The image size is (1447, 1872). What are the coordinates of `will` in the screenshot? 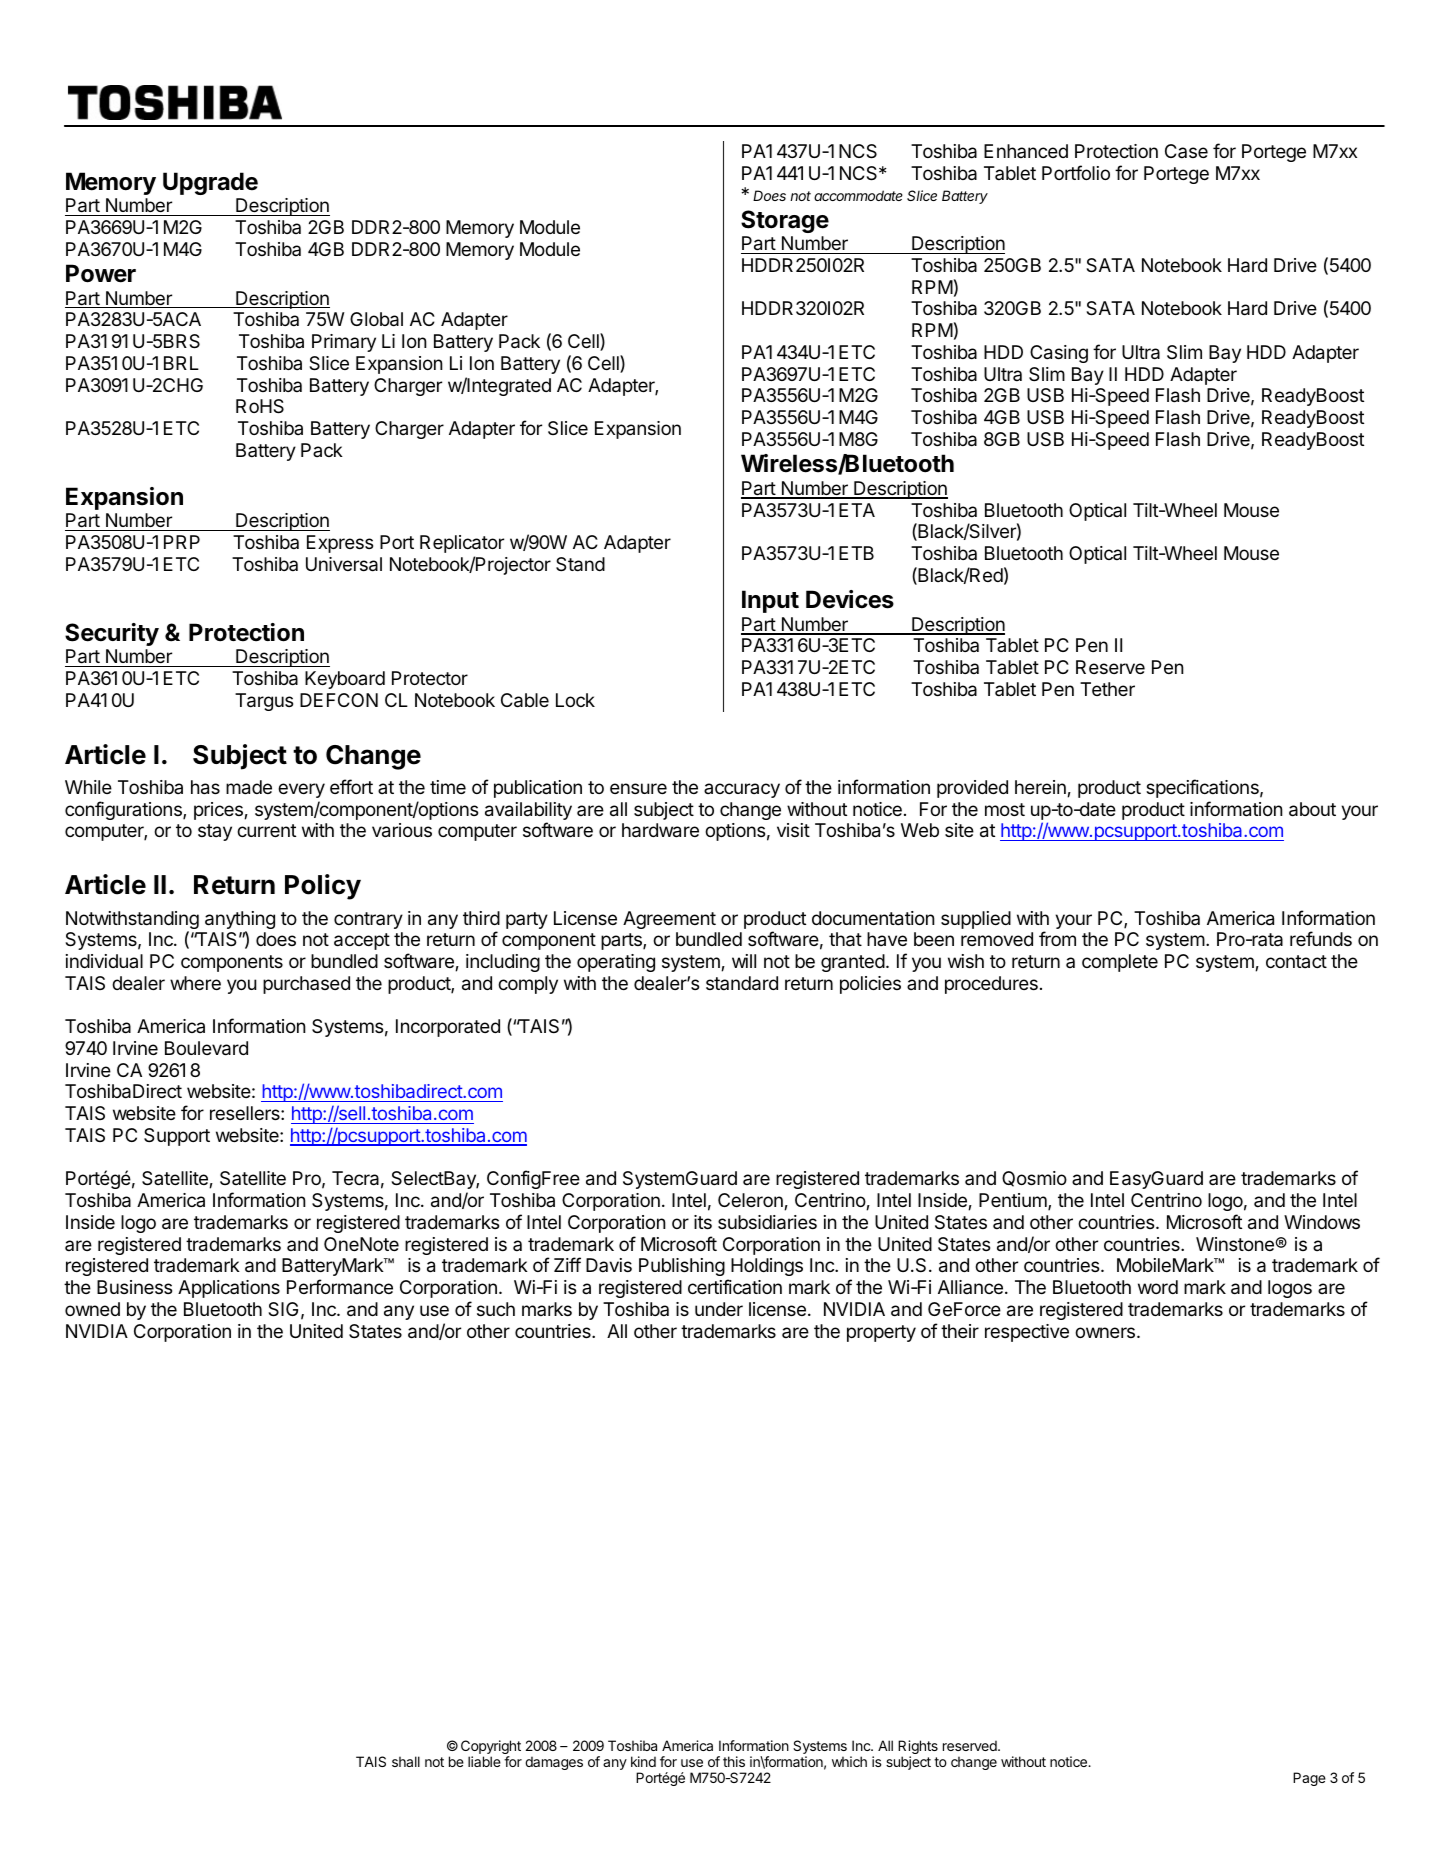 It's located at (744, 961).
